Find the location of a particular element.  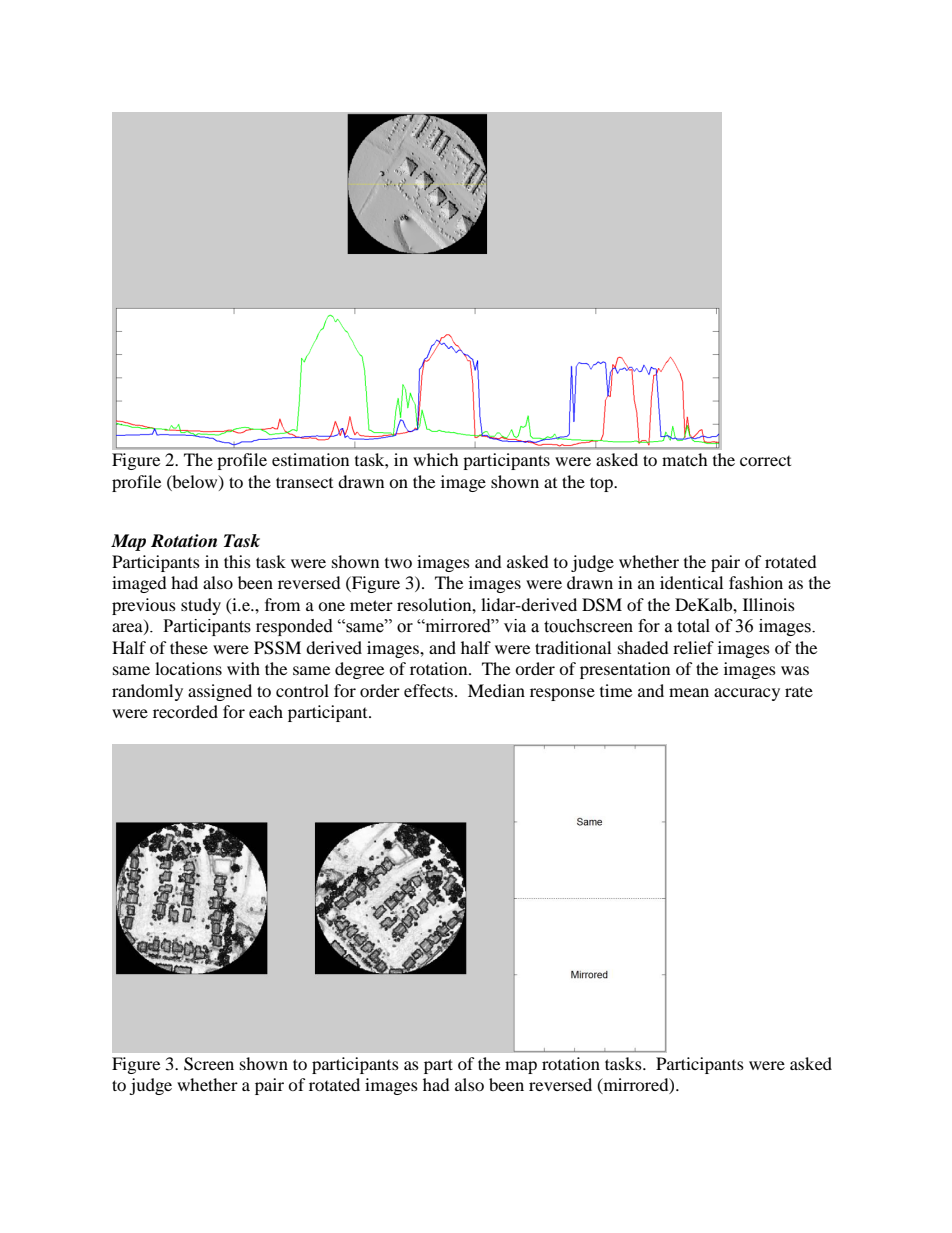

study is located at coordinates (201, 606).
